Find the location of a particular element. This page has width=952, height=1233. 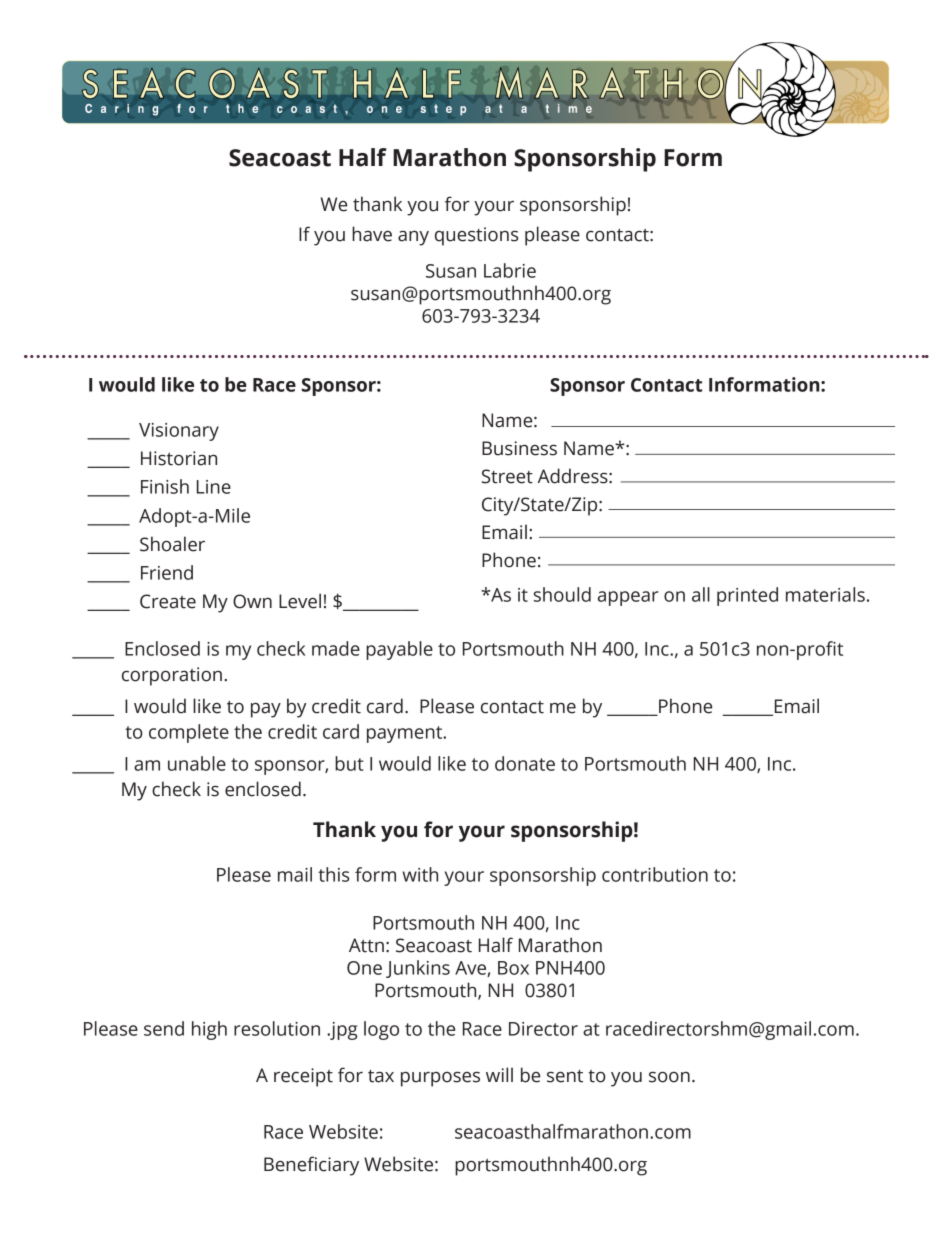

will is located at coordinates (499, 1074).
